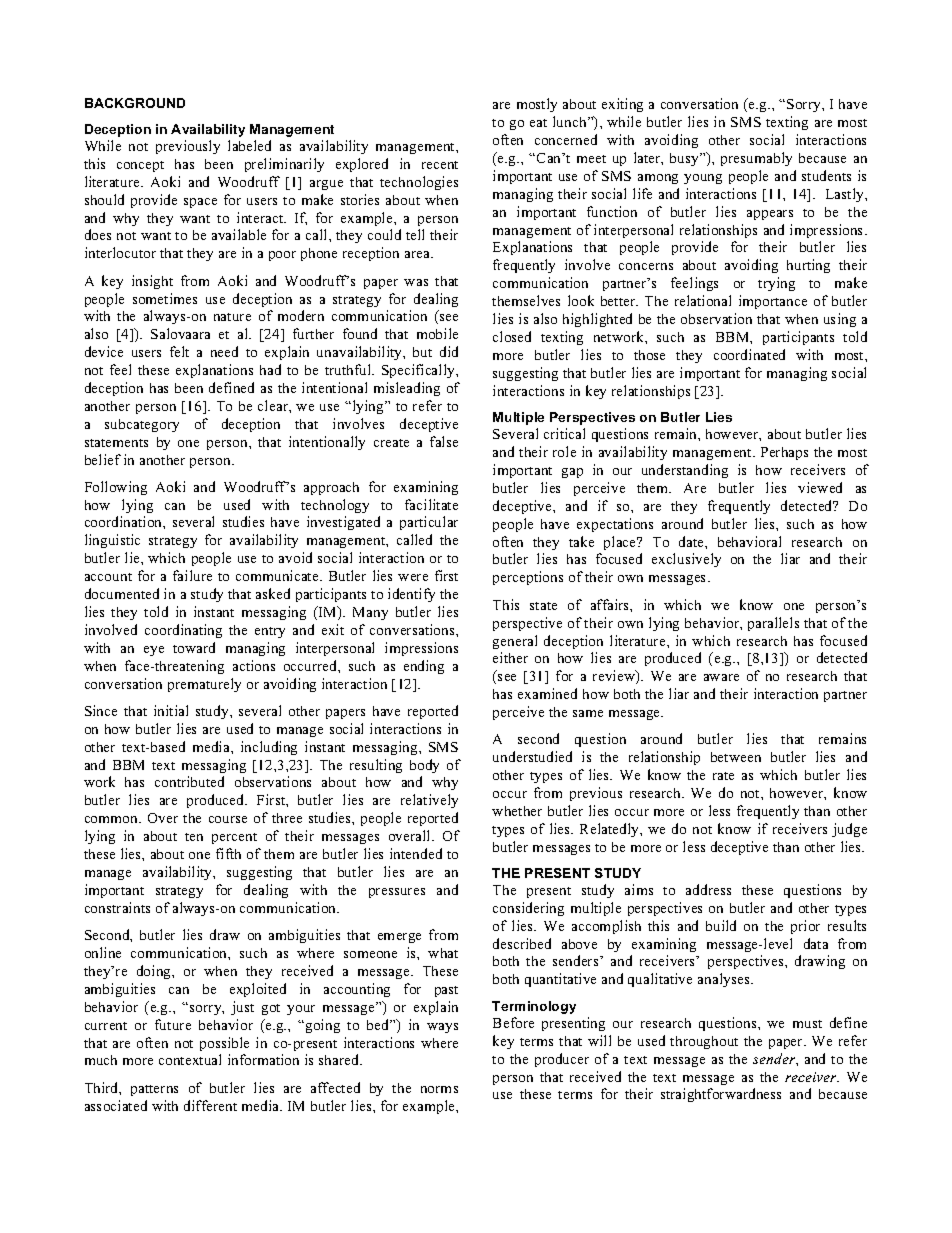  Describe the element at coordinates (449, 351) in the screenshot. I see `did` at that location.
